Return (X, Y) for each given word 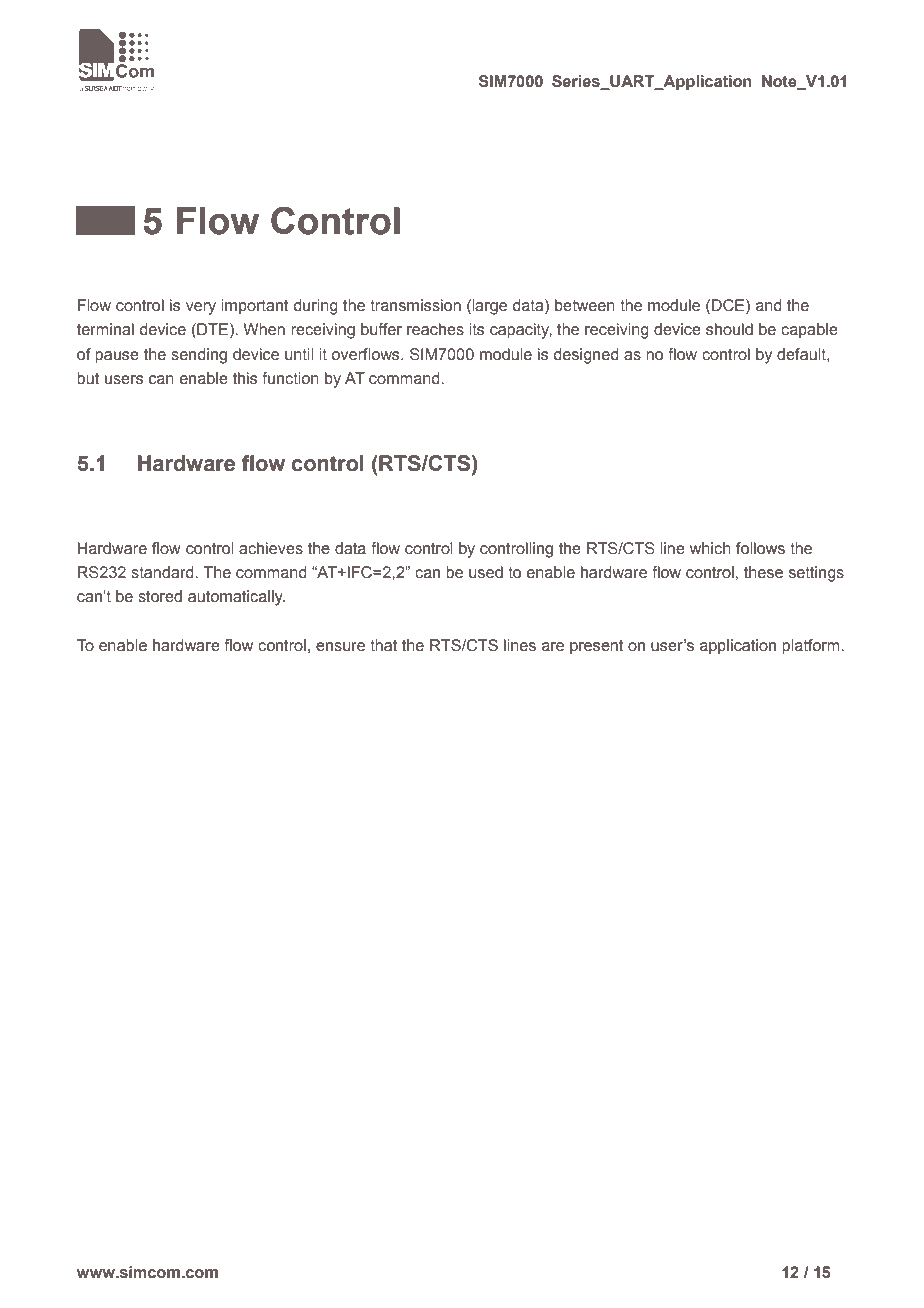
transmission (415, 305)
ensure (340, 647)
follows (760, 548)
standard (163, 572)
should (729, 329)
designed (586, 356)
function (290, 378)
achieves (271, 548)
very (201, 308)
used (486, 572)
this (245, 378)
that (384, 645)
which (710, 548)
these (763, 572)
